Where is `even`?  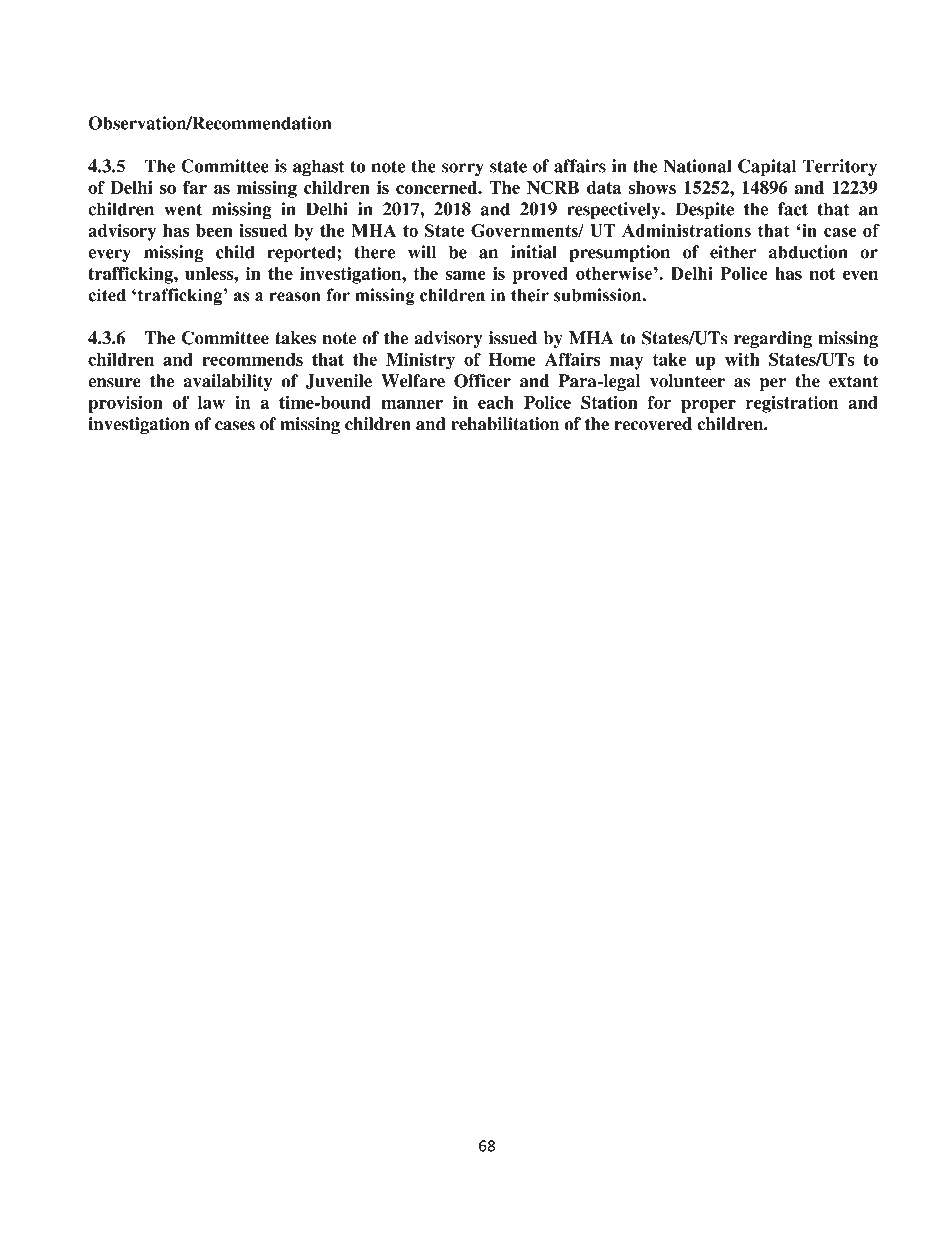 even is located at coordinates (860, 275).
